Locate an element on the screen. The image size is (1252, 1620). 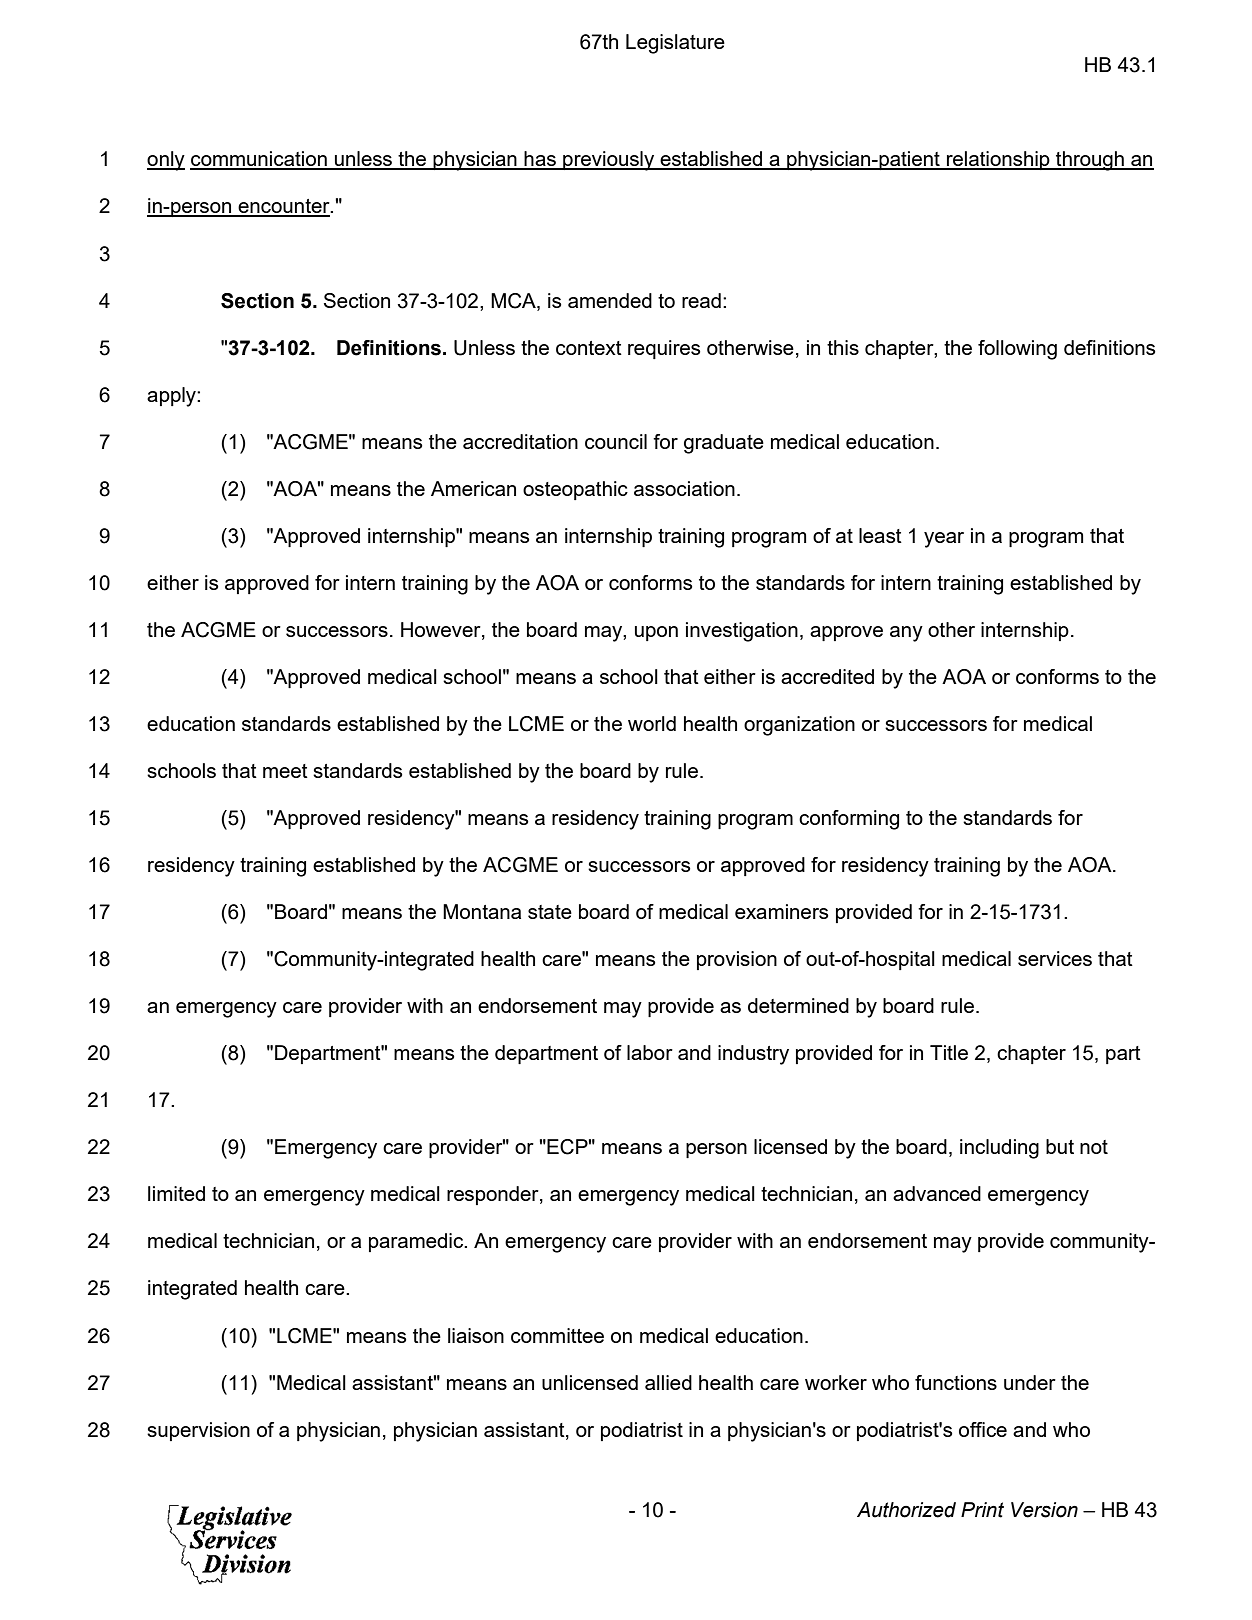
meet is located at coordinates (285, 771).
